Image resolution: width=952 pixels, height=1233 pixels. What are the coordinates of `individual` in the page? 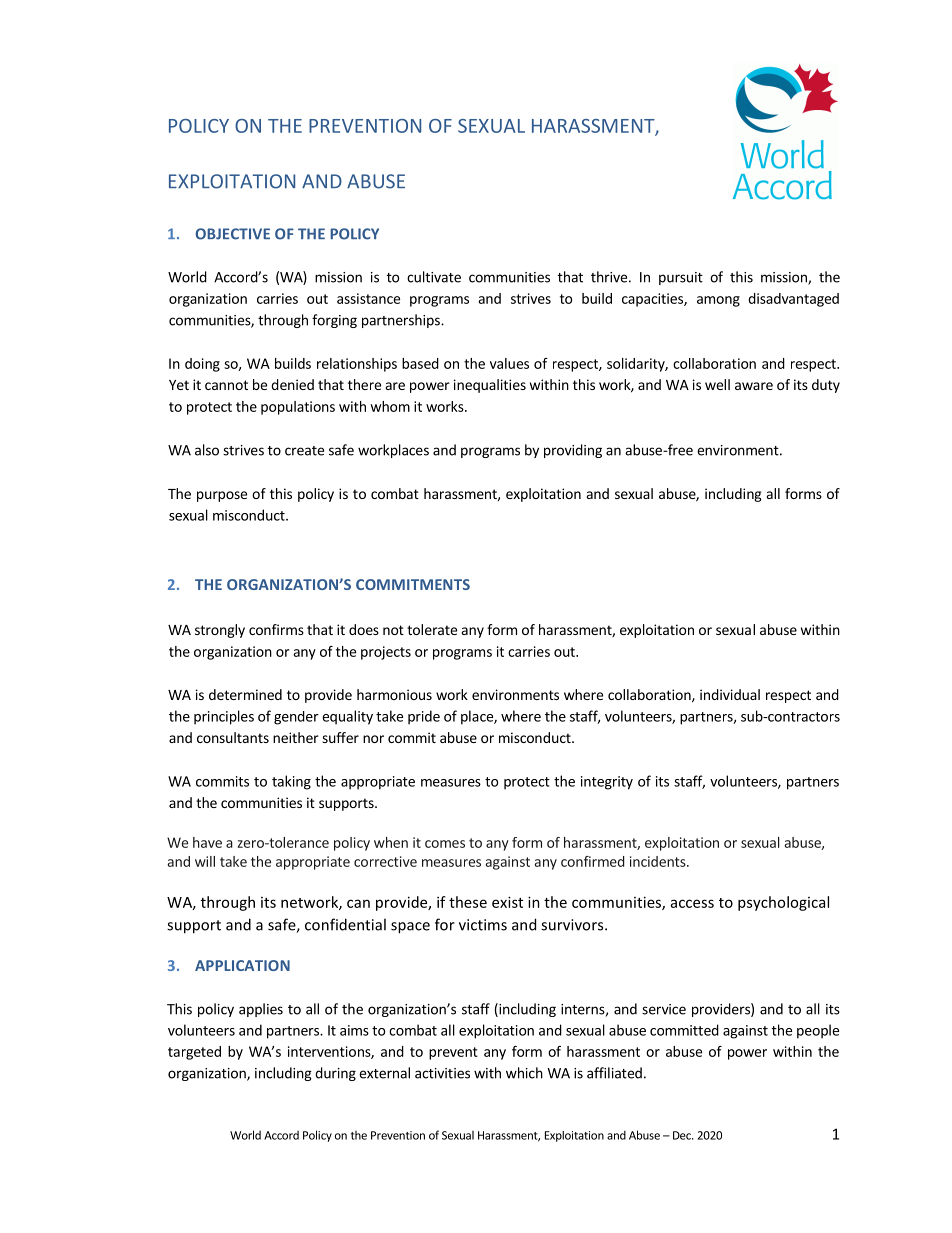 It's located at (730, 694).
